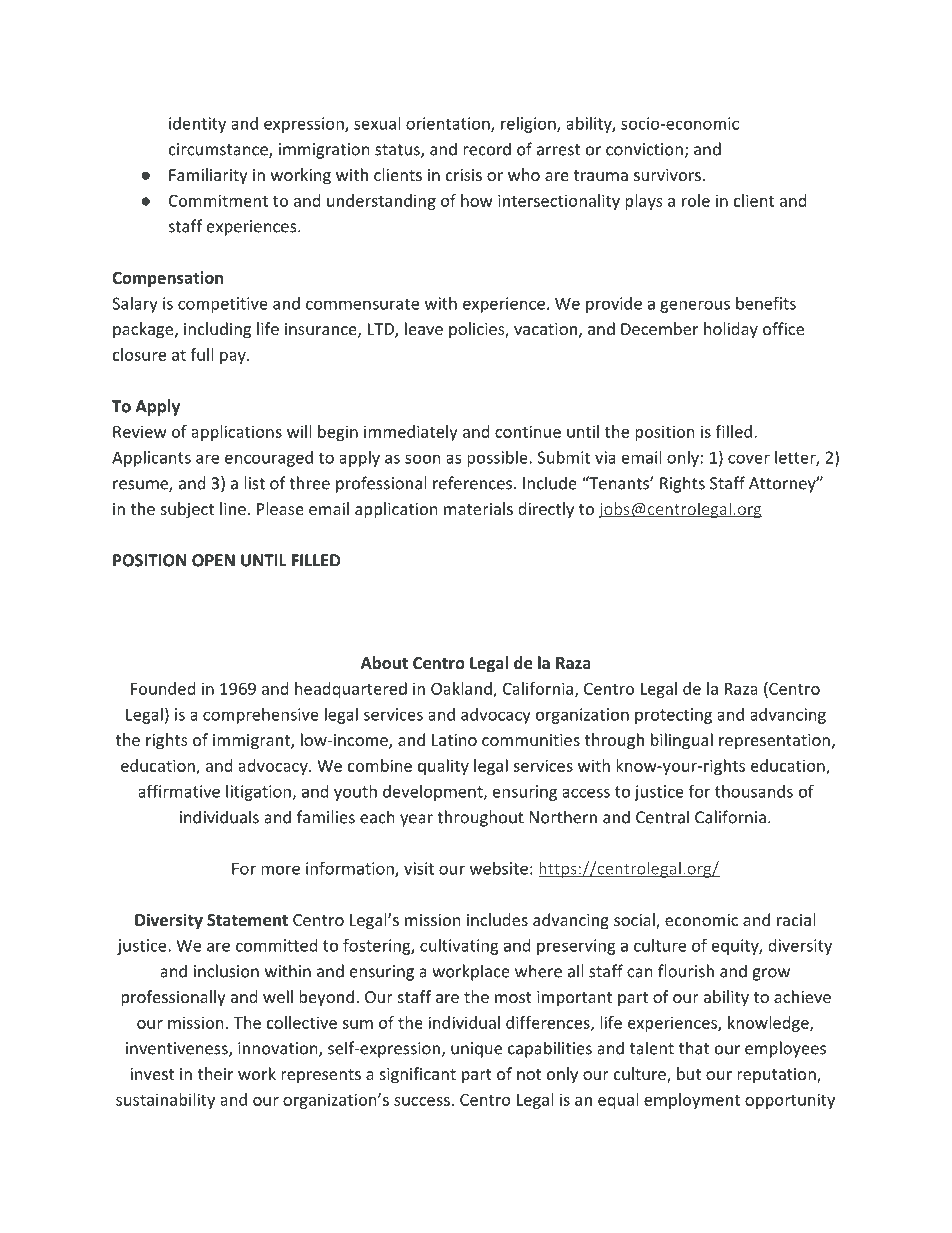  I want to click on comprehensive, so click(261, 716).
